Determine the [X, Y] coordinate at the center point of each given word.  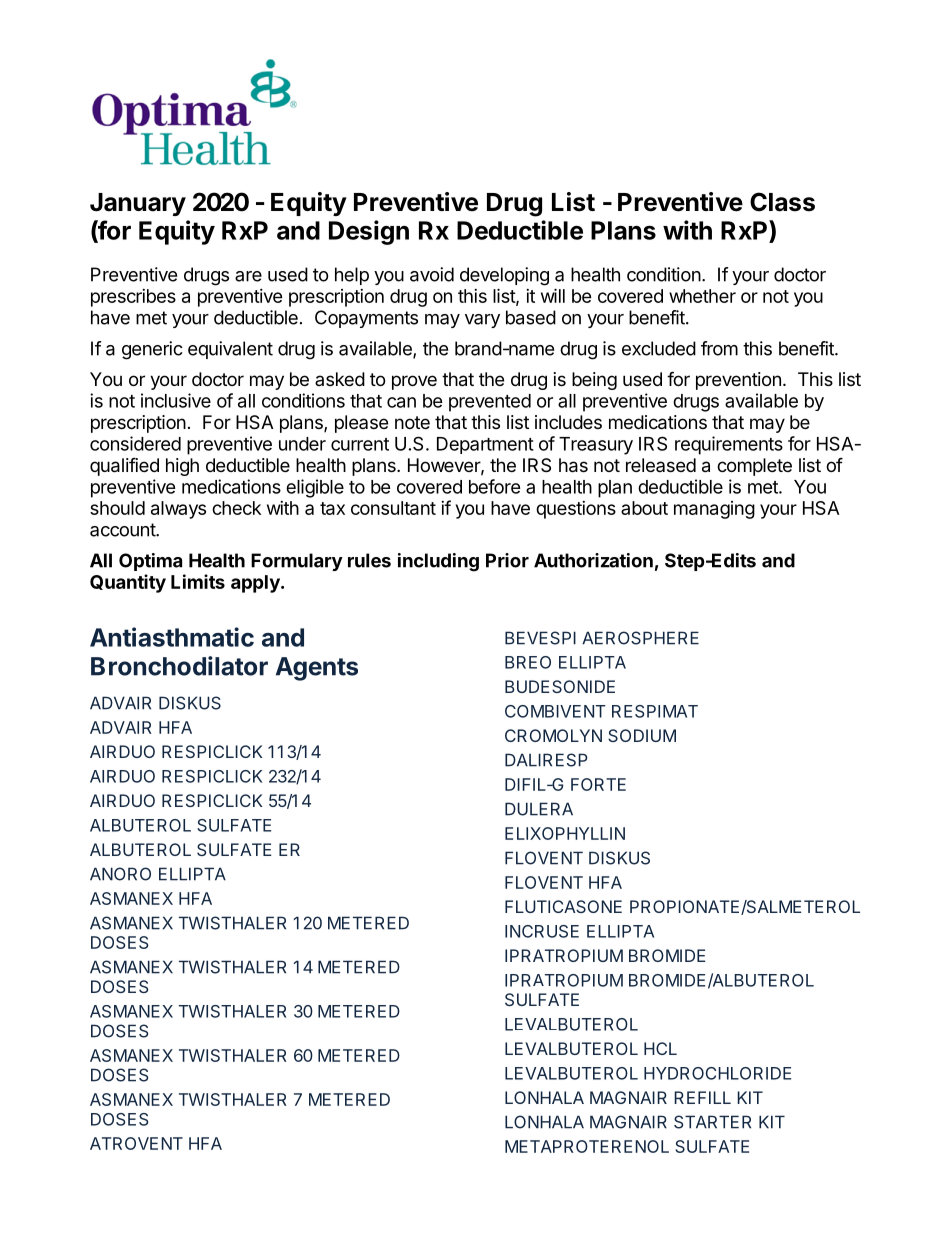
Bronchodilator [179, 666]
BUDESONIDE [560, 686]
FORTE [598, 784]
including [438, 562]
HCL [660, 1048]
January [138, 204]
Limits [198, 581]
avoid [432, 274]
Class [782, 202]
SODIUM [642, 735]
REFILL [702, 1097]
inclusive [176, 400]
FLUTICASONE [563, 906]
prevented [490, 403]
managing [714, 510]
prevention [738, 381]
